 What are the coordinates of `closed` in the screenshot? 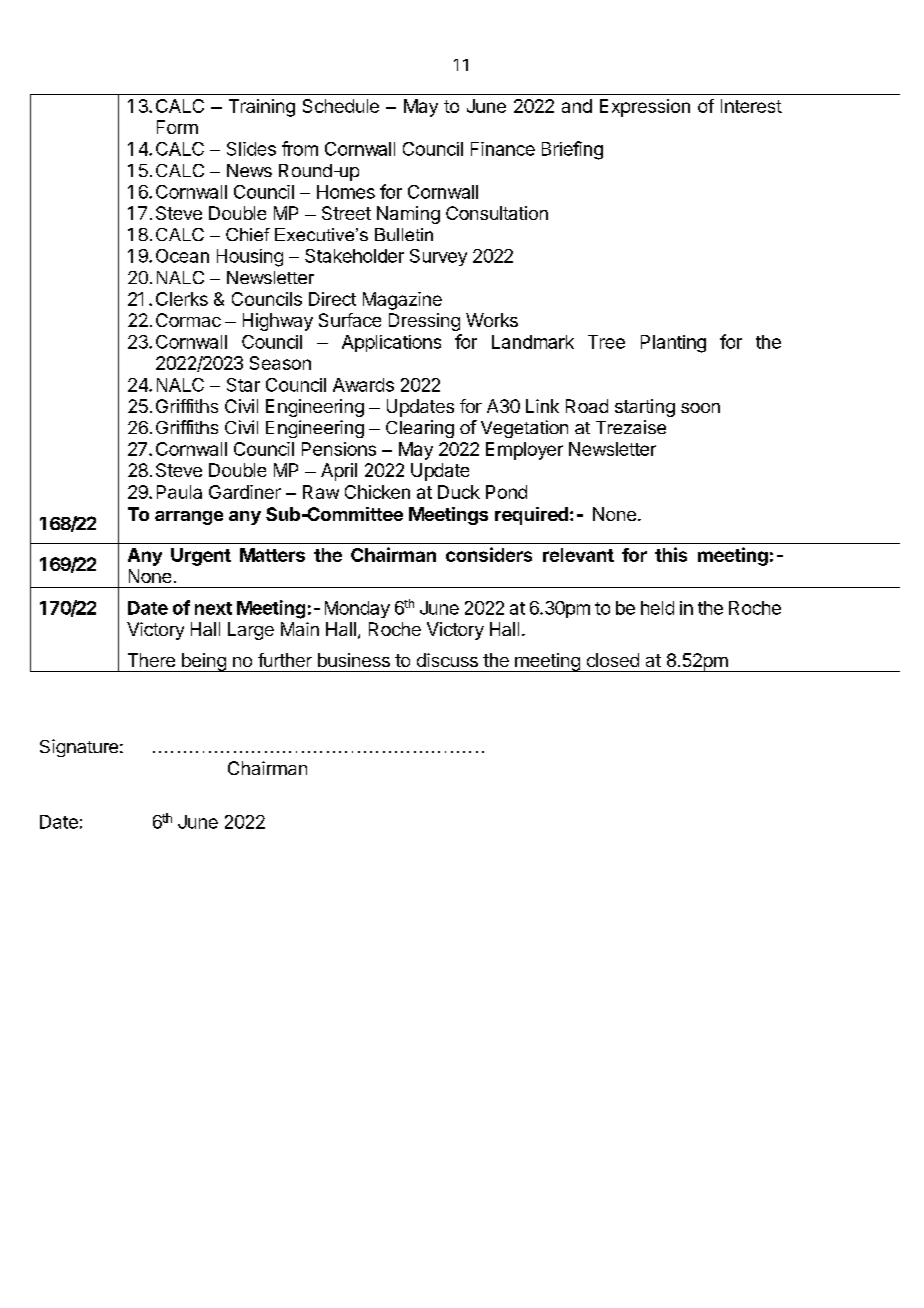 It's located at (613, 660).
